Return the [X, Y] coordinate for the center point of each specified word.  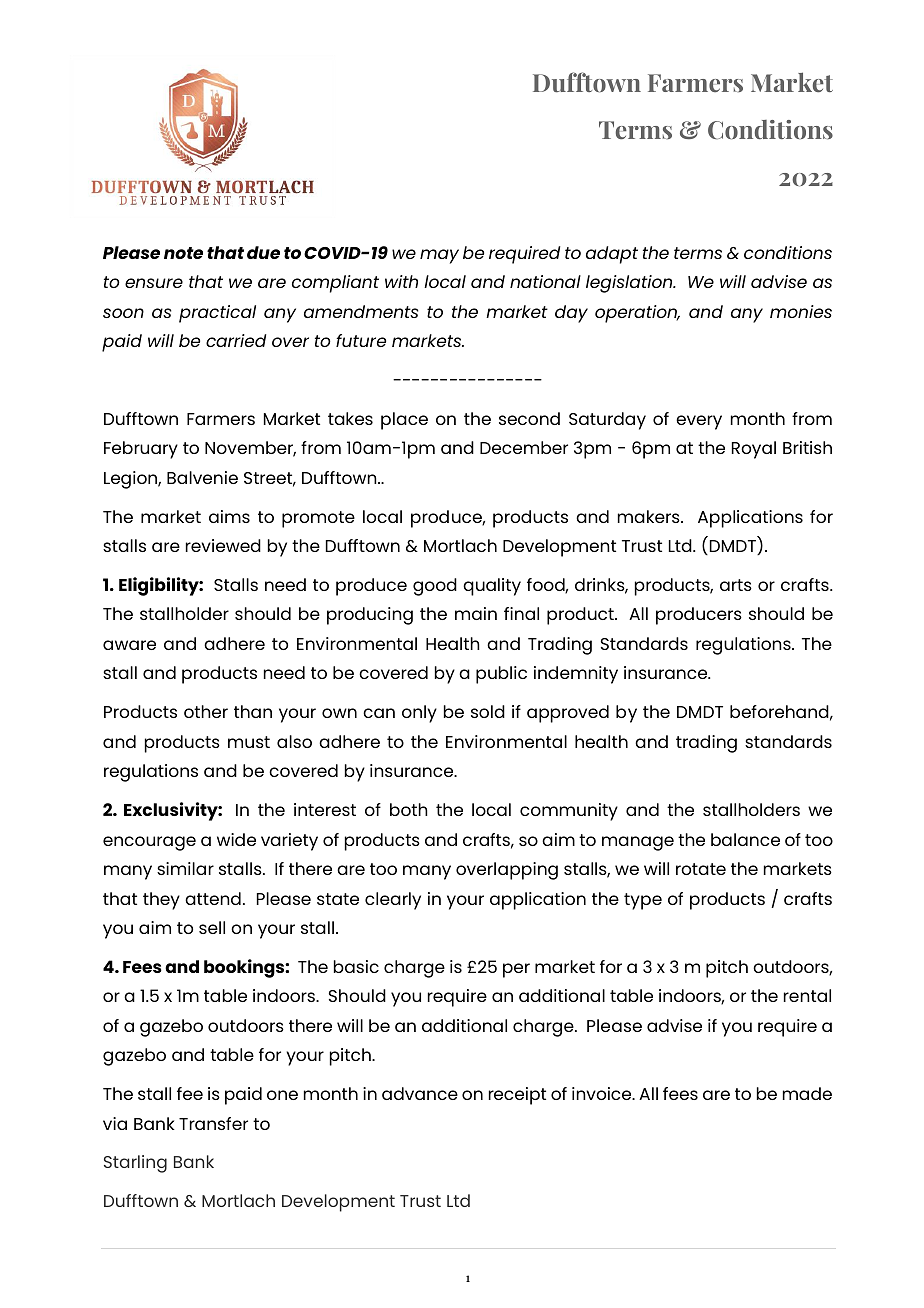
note [183, 253]
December [524, 447]
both [409, 809]
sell [212, 927]
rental [807, 995]
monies [801, 311]
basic [356, 966]
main [476, 613]
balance [745, 839]
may [439, 256]
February [141, 450]
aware [129, 645]
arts [736, 585]
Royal [754, 450]
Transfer [213, 1123]
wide [236, 839]
